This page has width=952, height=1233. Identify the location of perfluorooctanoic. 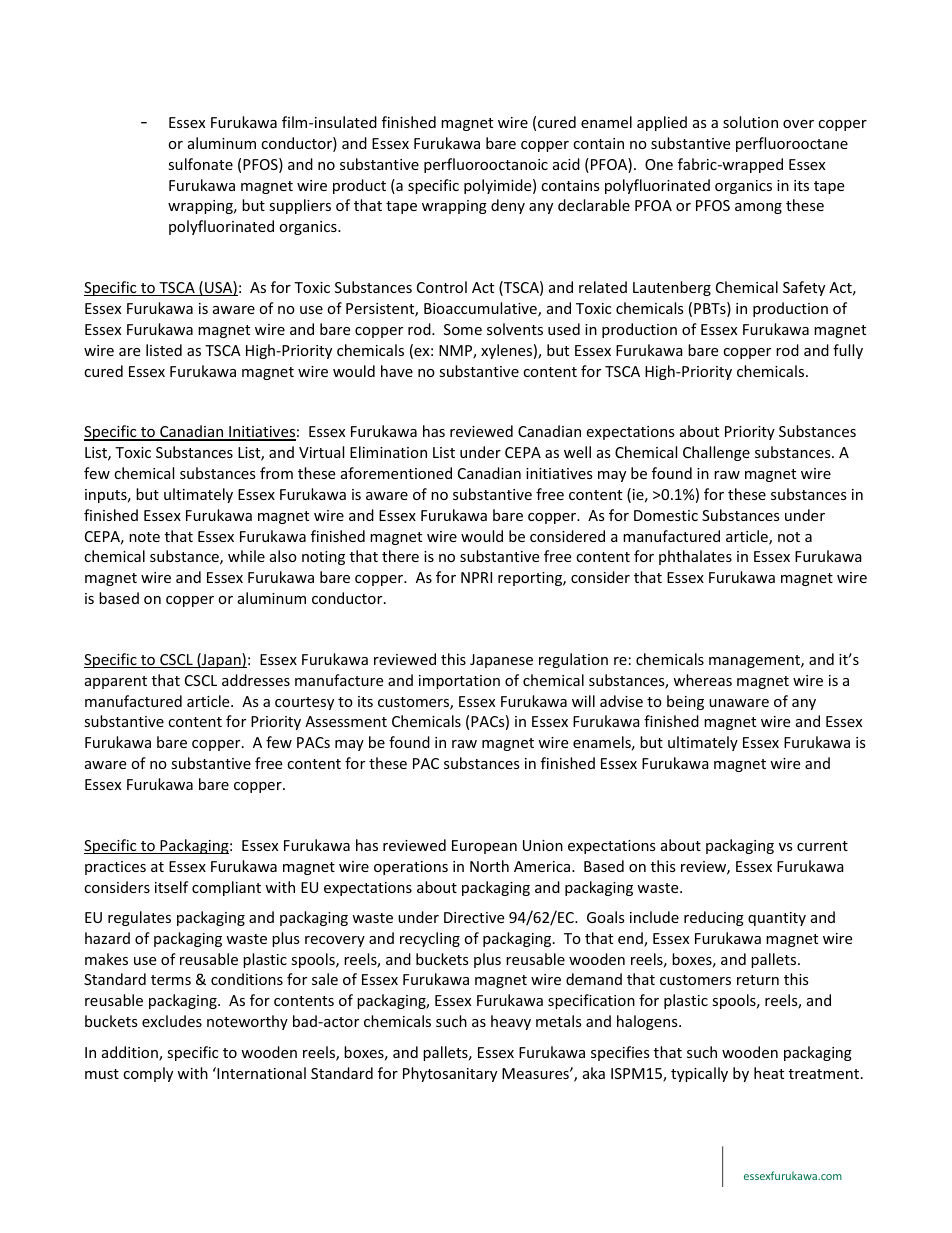
(486, 165).
